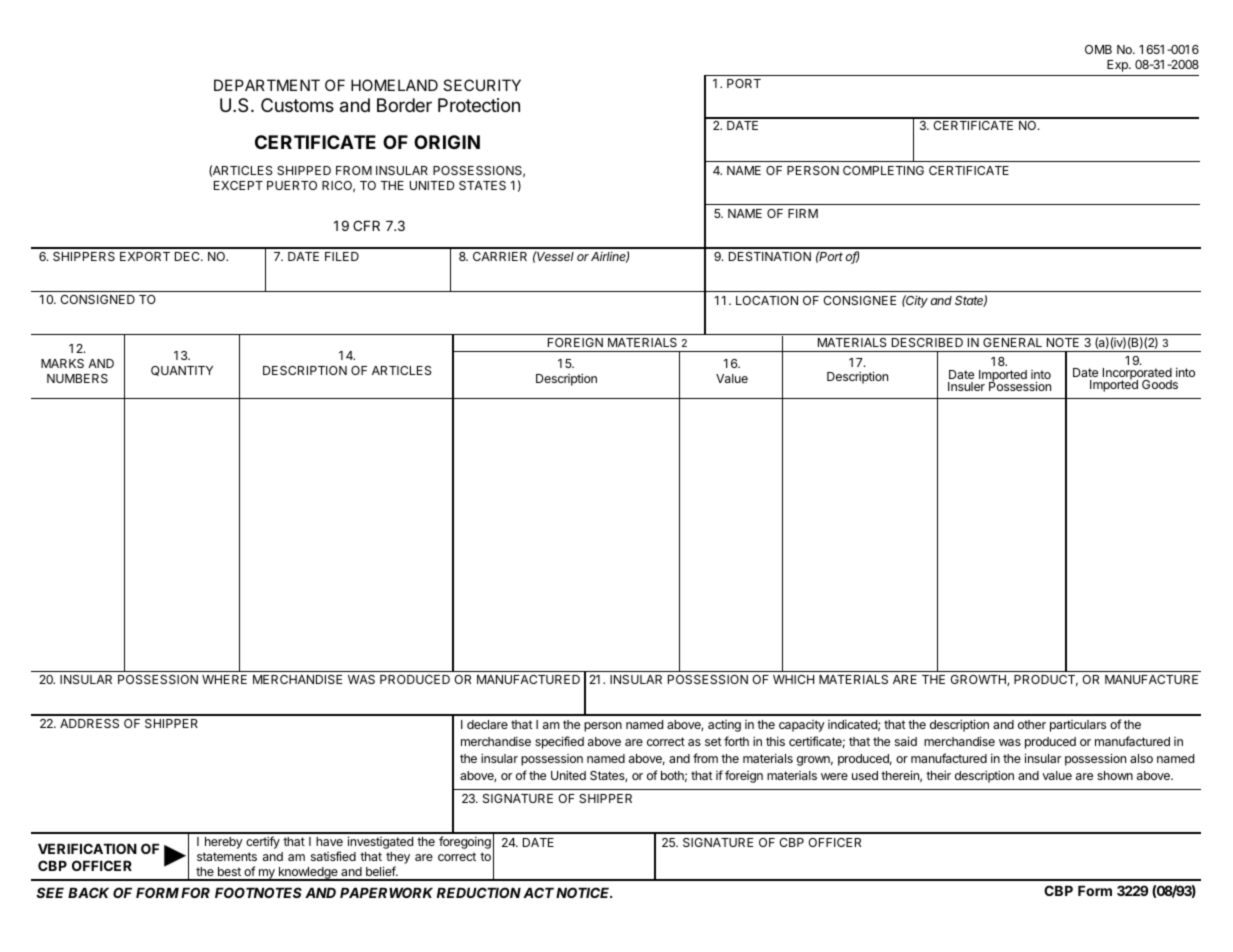  I want to click on other, so click(1032, 724).
